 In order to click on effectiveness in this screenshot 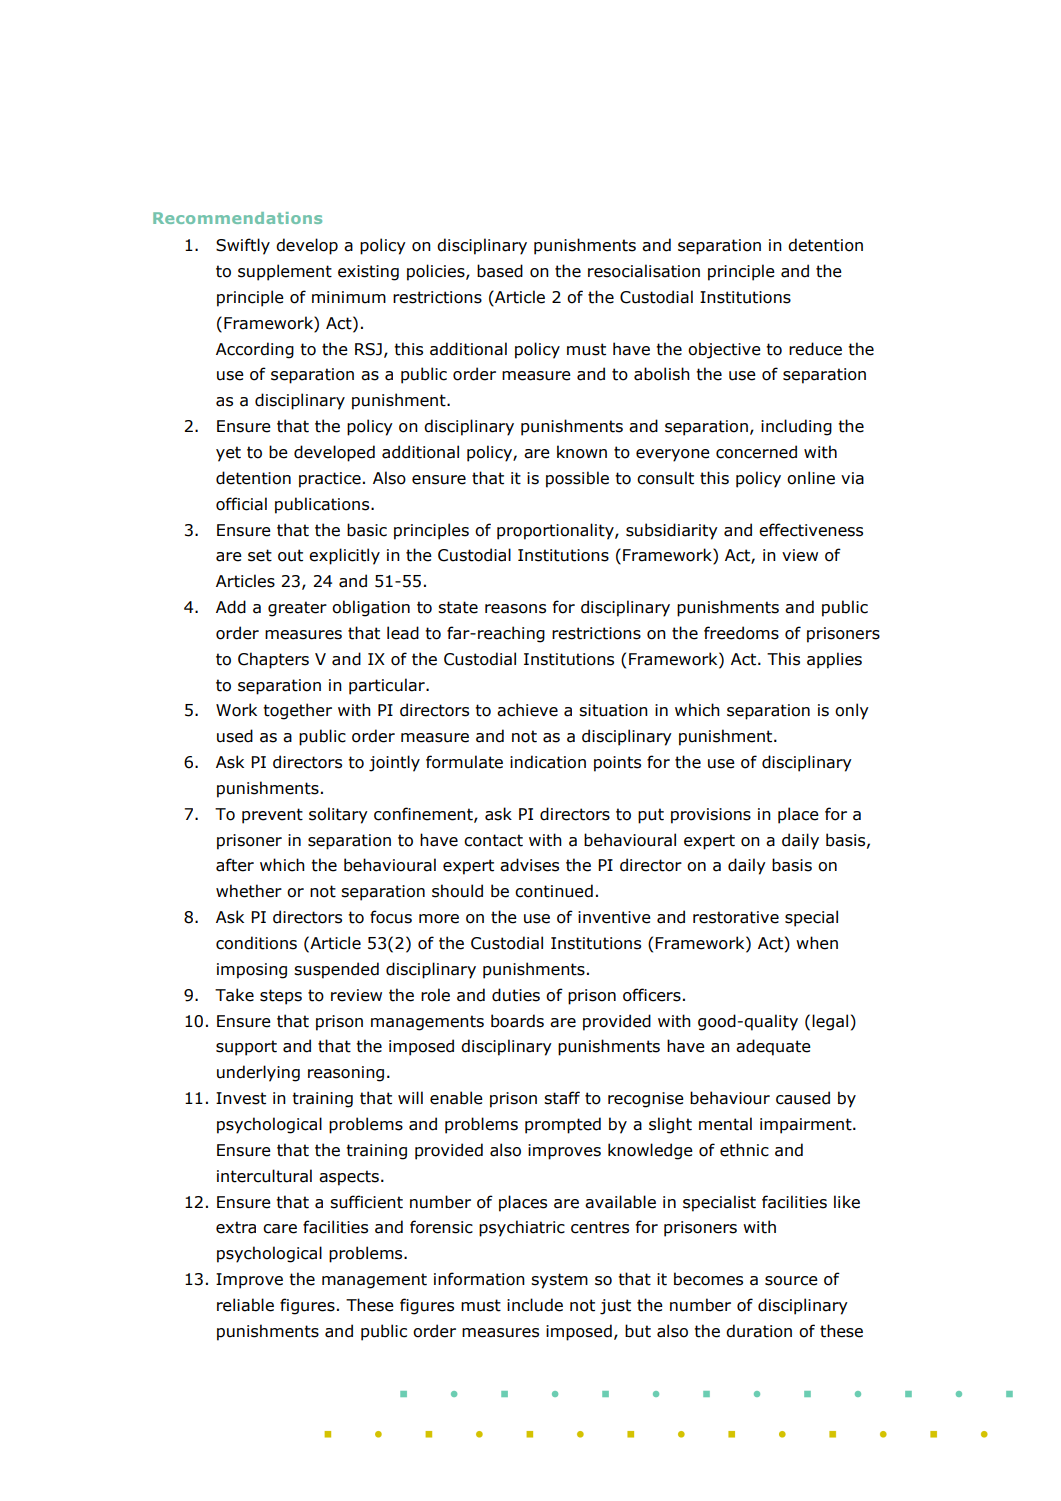, I will do `click(811, 530)`.
